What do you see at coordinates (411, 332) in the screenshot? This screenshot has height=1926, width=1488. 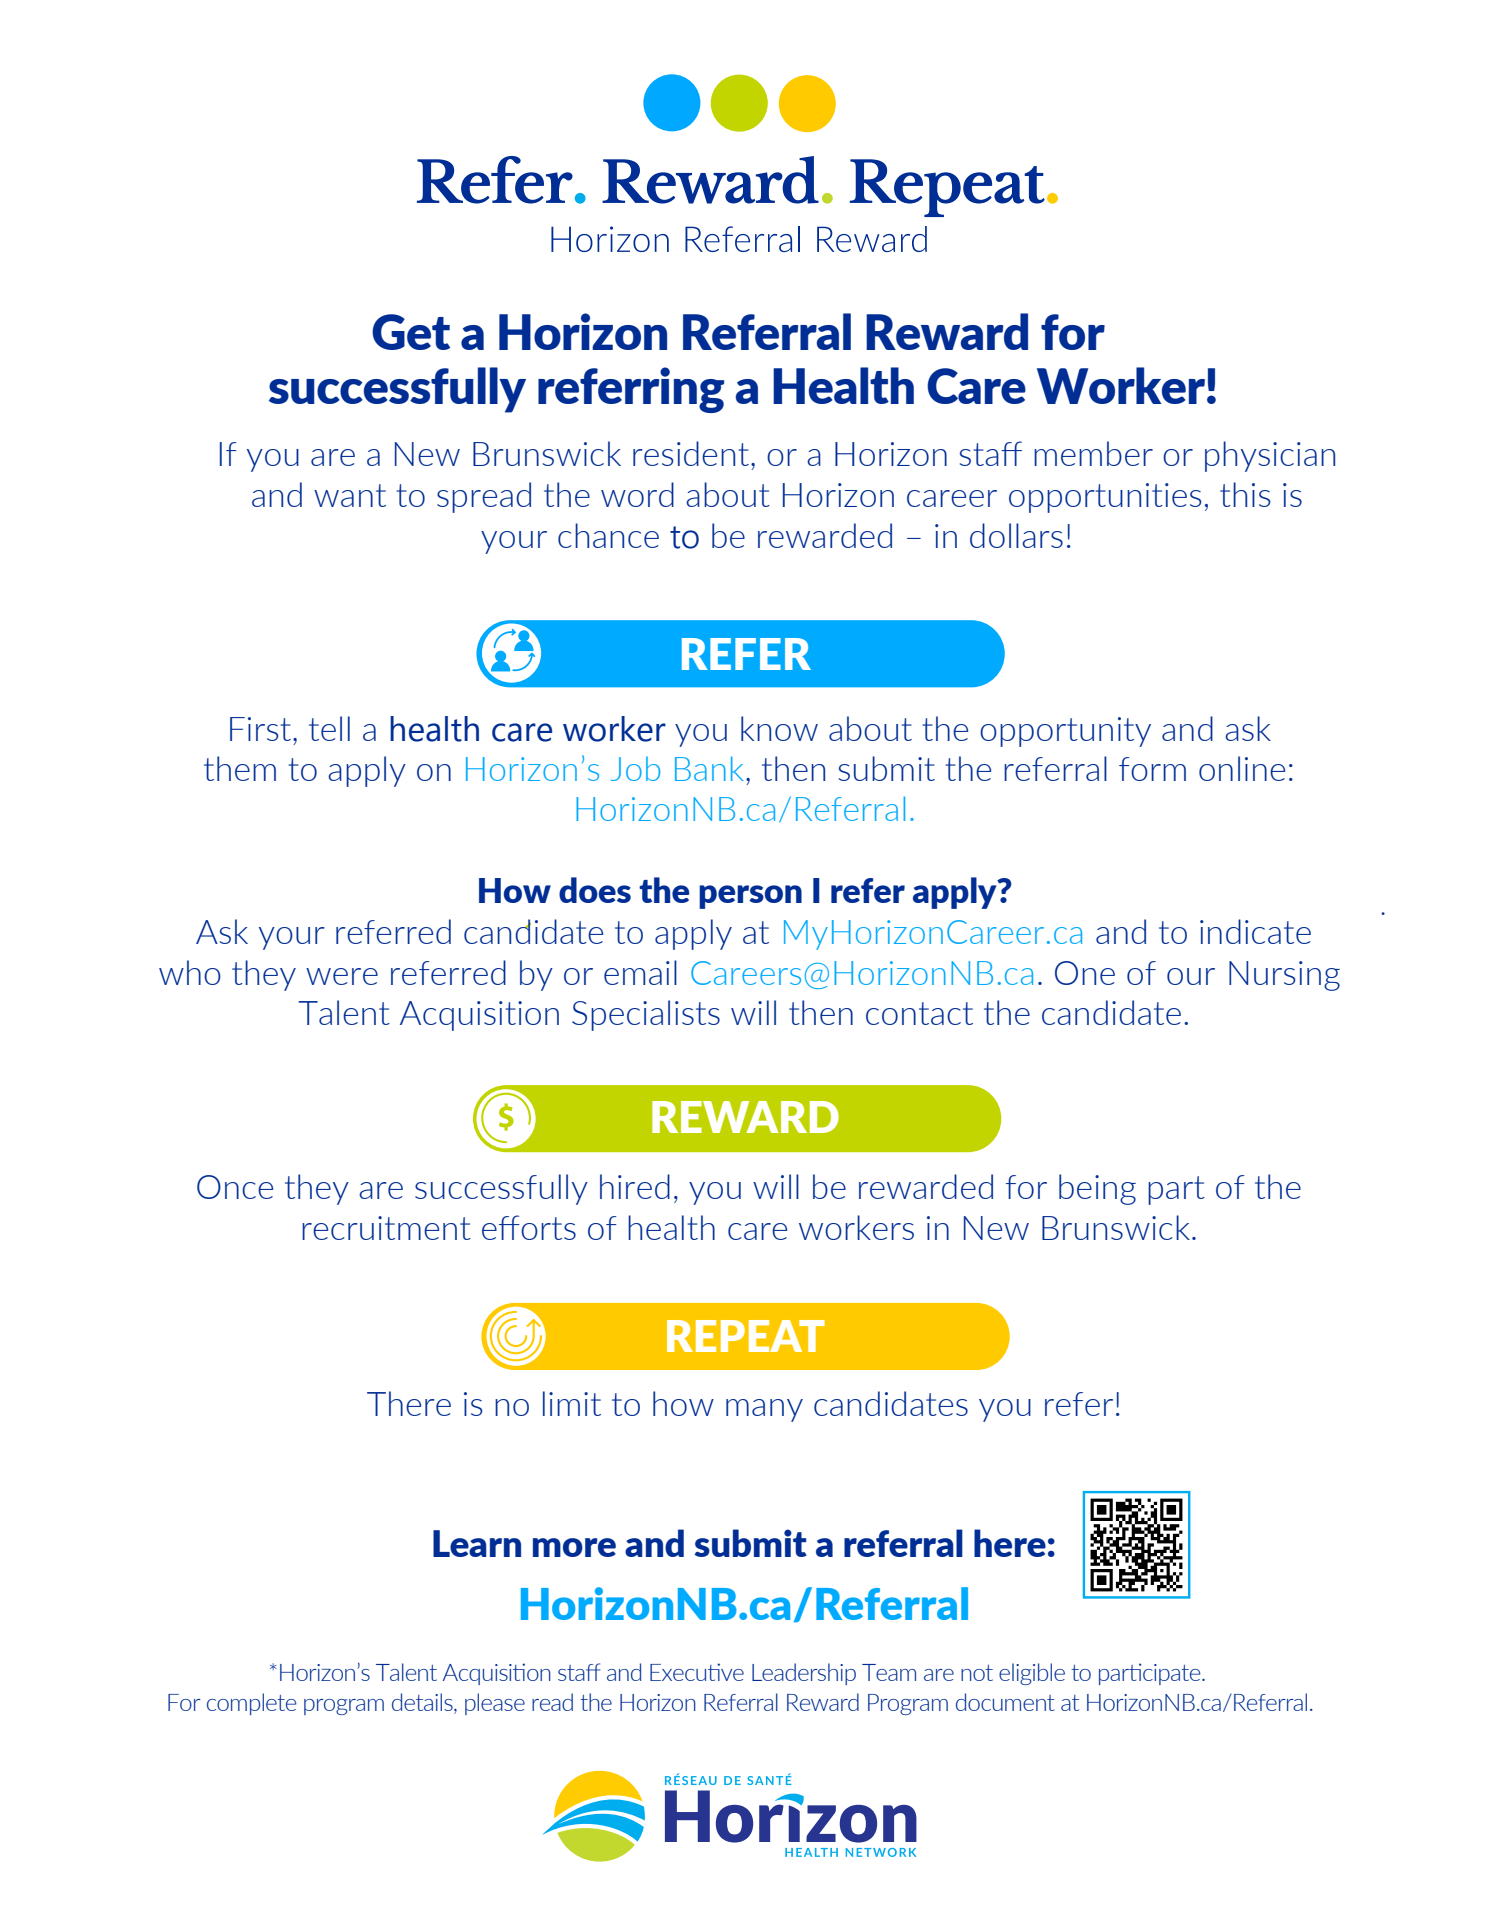 I see `Get` at bounding box center [411, 332].
